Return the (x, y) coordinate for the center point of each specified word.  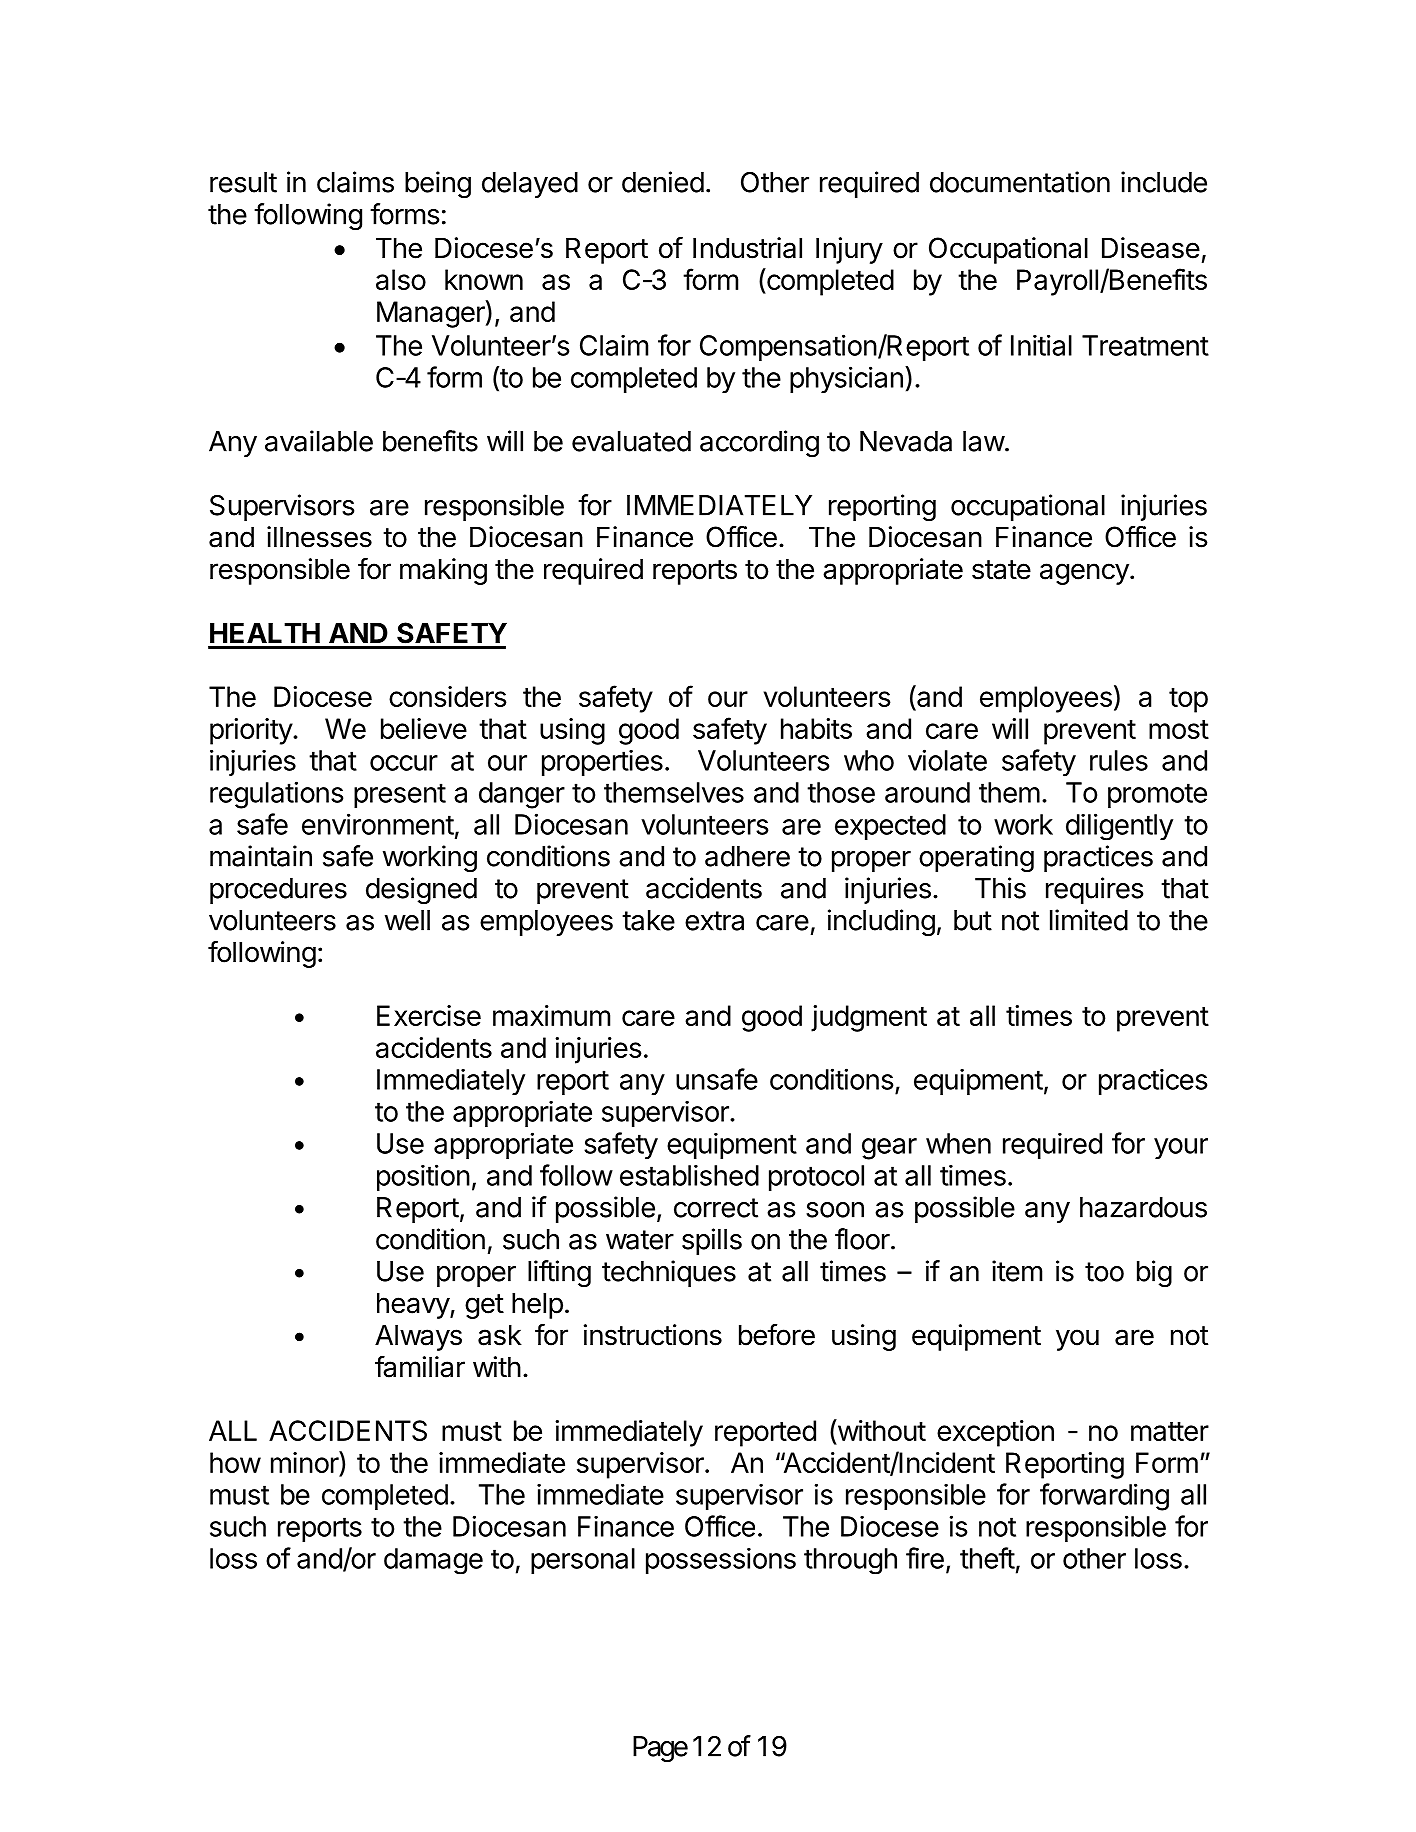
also (401, 279)
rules (1119, 760)
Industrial (747, 248)
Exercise (429, 1015)
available (319, 441)
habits (816, 728)
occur (404, 763)
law (984, 441)
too (1104, 1272)
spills (712, 1241)
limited (1089, 920)
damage (433, 1561)
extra (714, 921)
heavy (414, 1306)
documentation (1020, 182)
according (759, 444)
